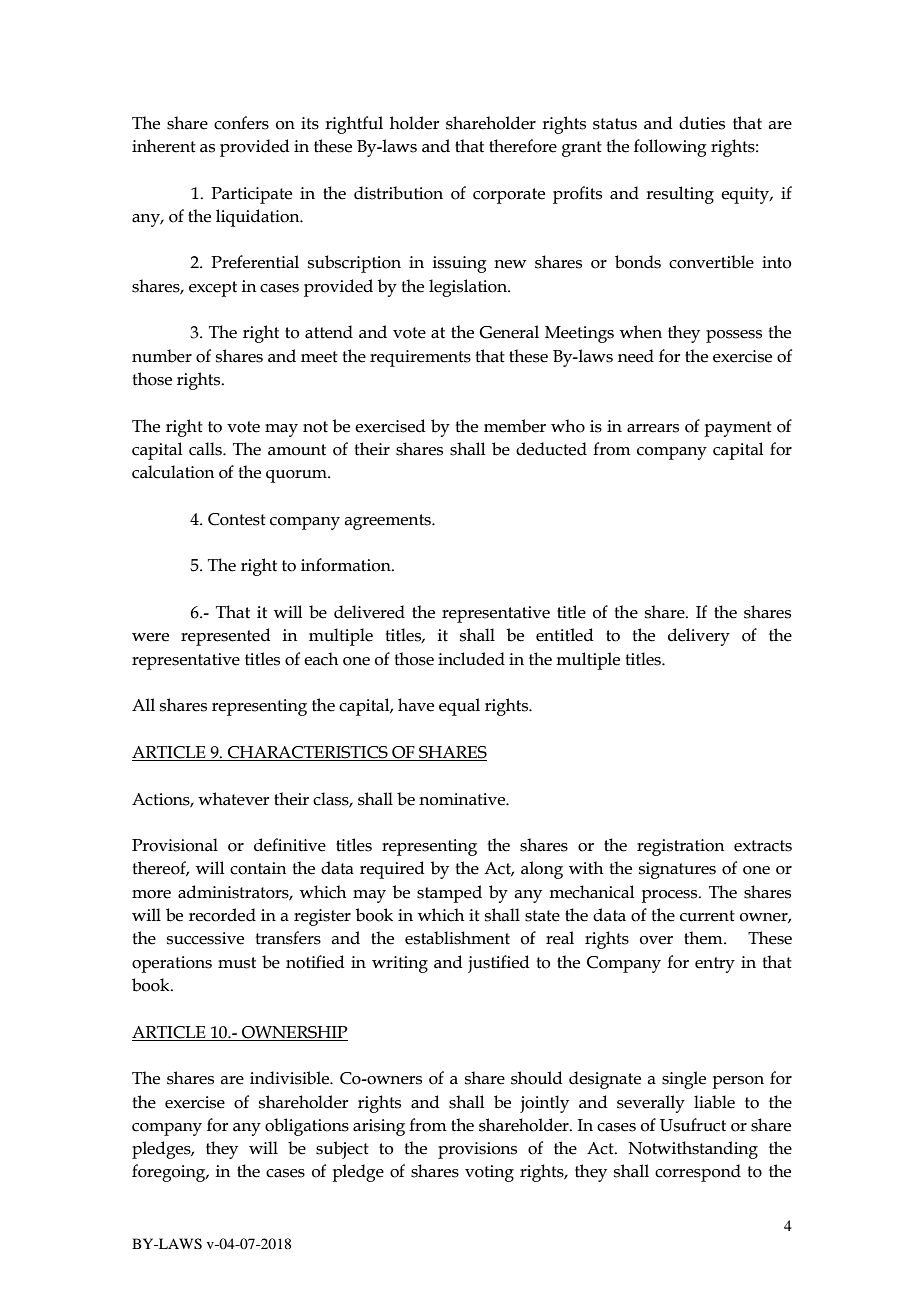  Describe the element at coordinates (670, 148) in the screenshot. I see `following` at that location.
